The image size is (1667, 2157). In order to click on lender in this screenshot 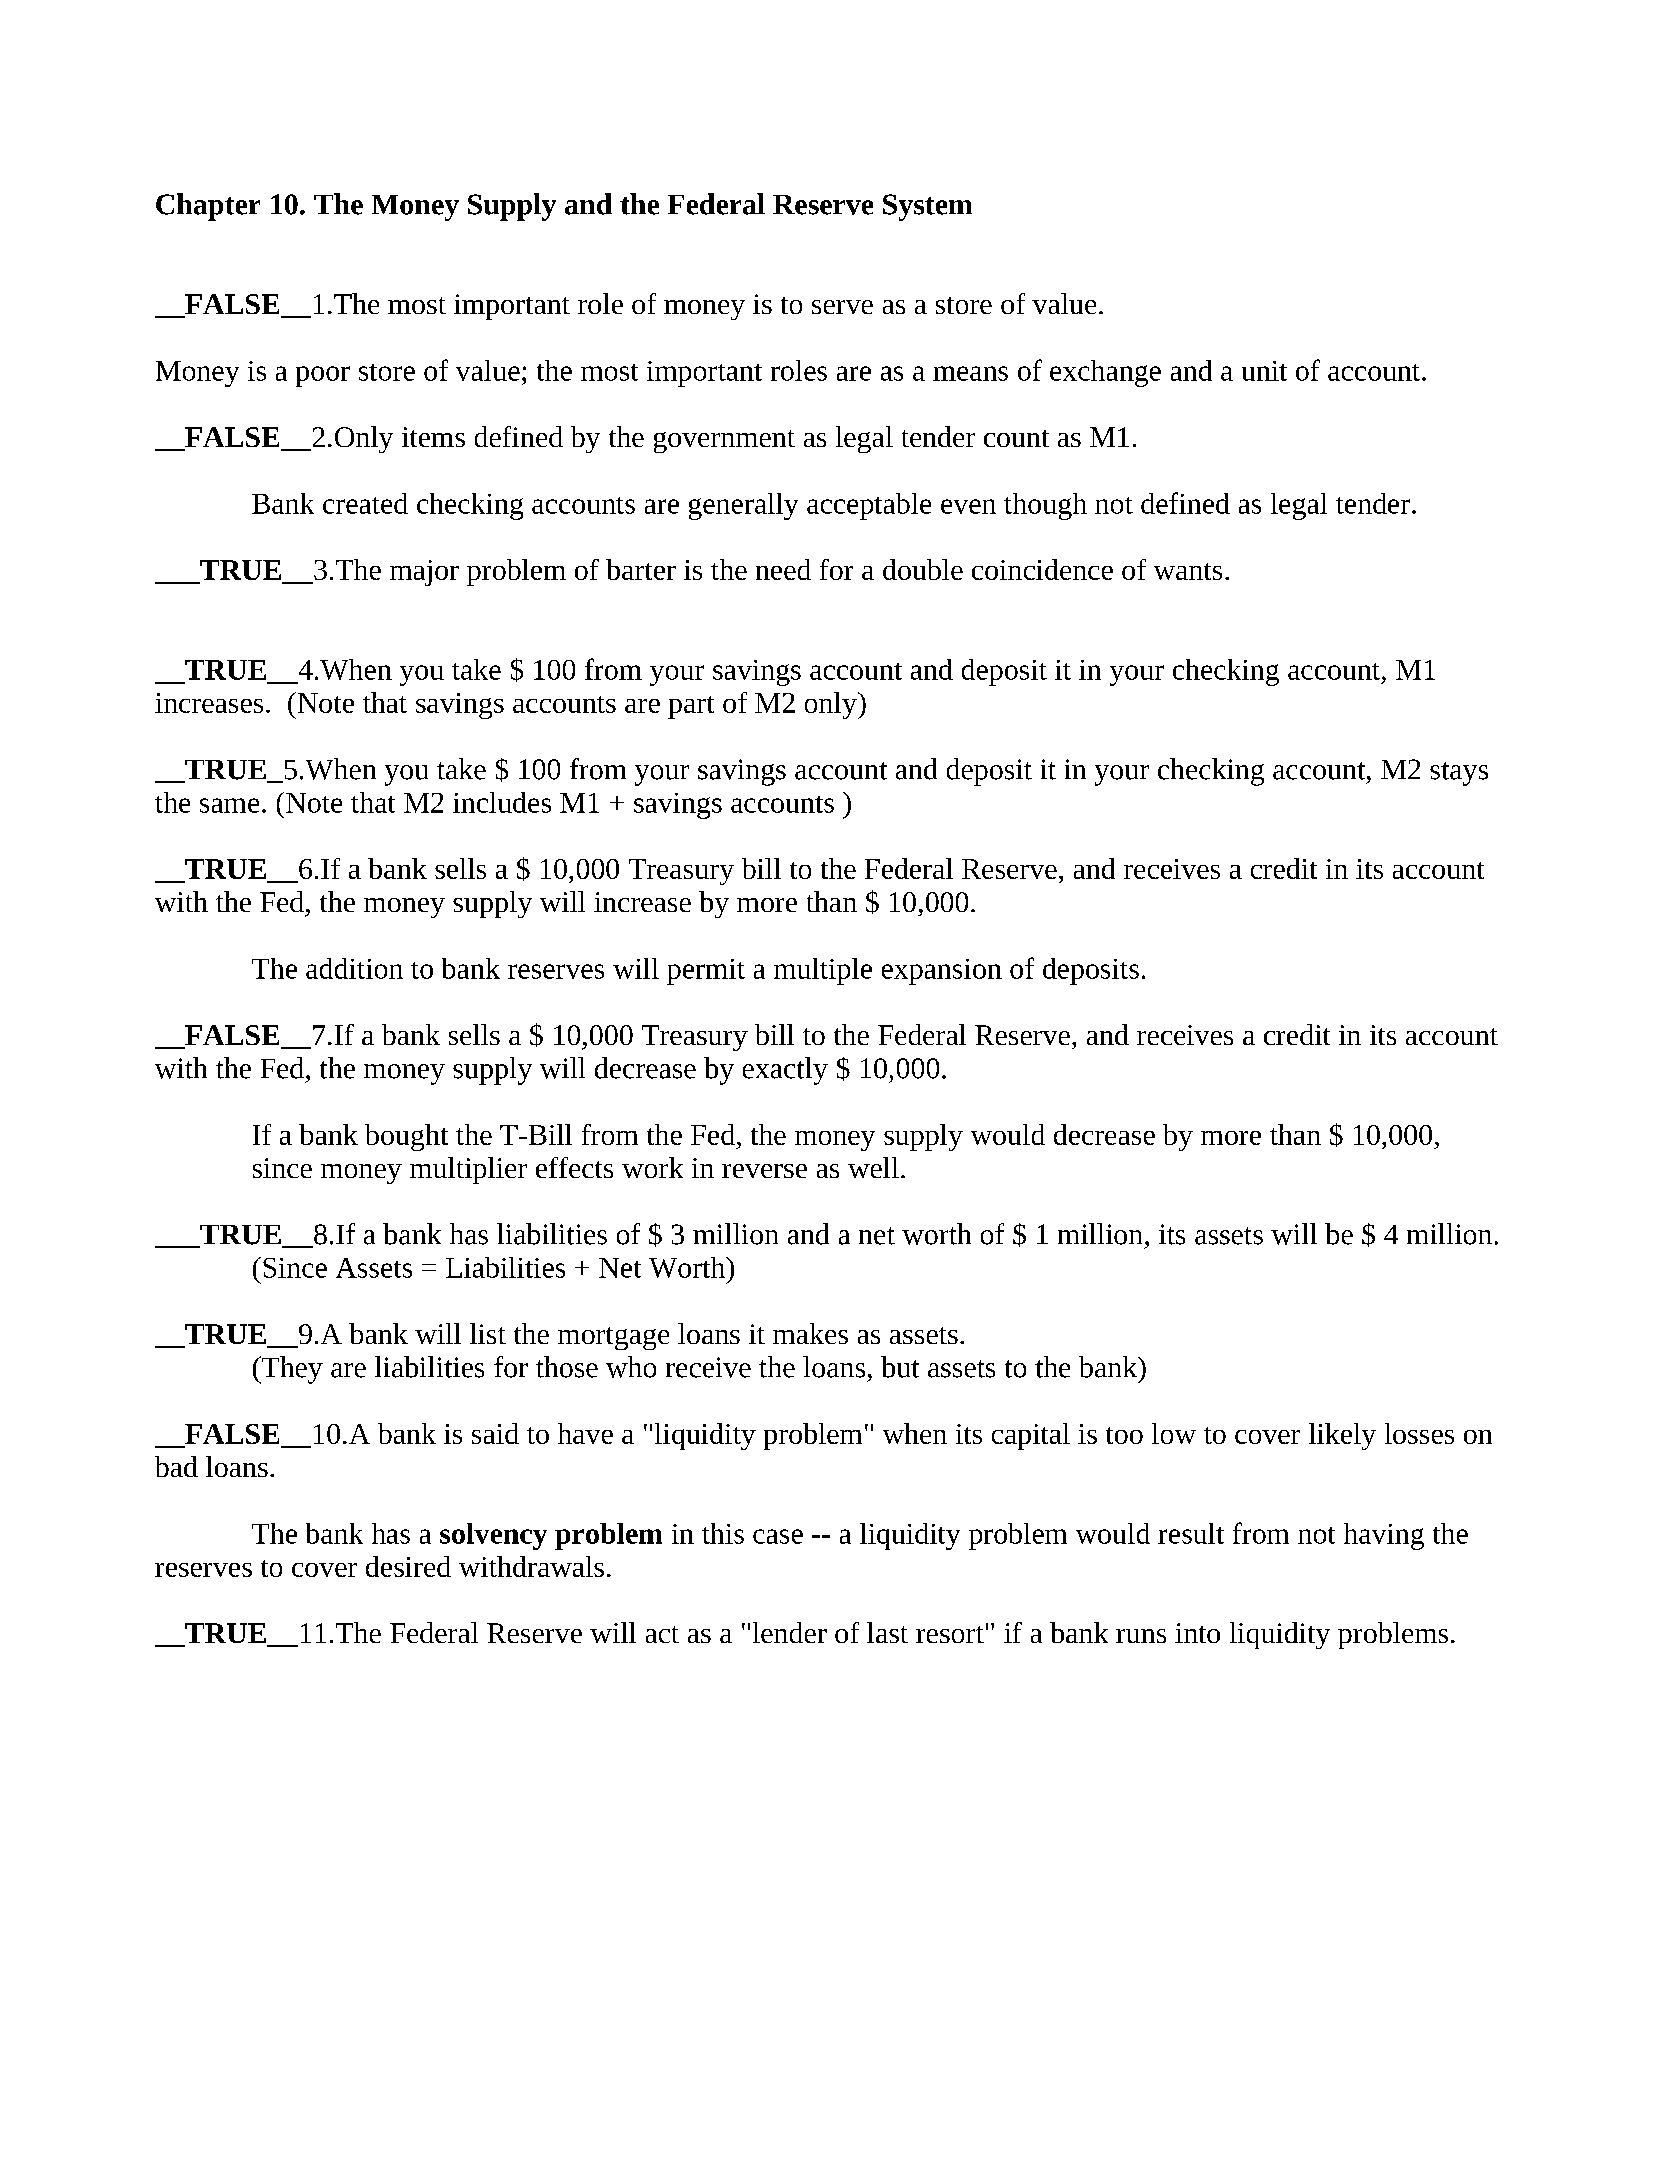, I will do `click(790, 1632)`.
